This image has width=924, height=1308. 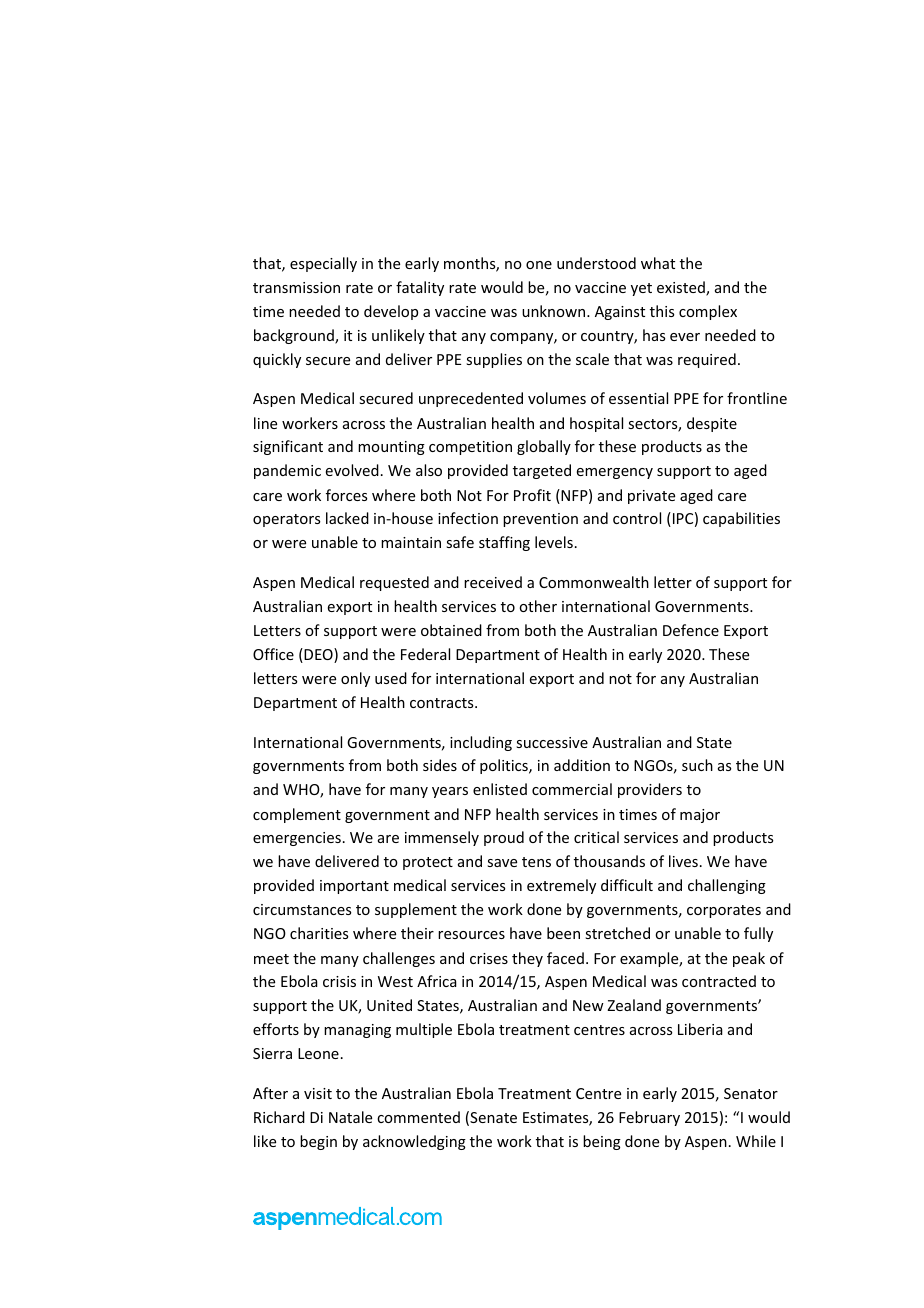 I want to click on despite, so click(x=712, y=424).
